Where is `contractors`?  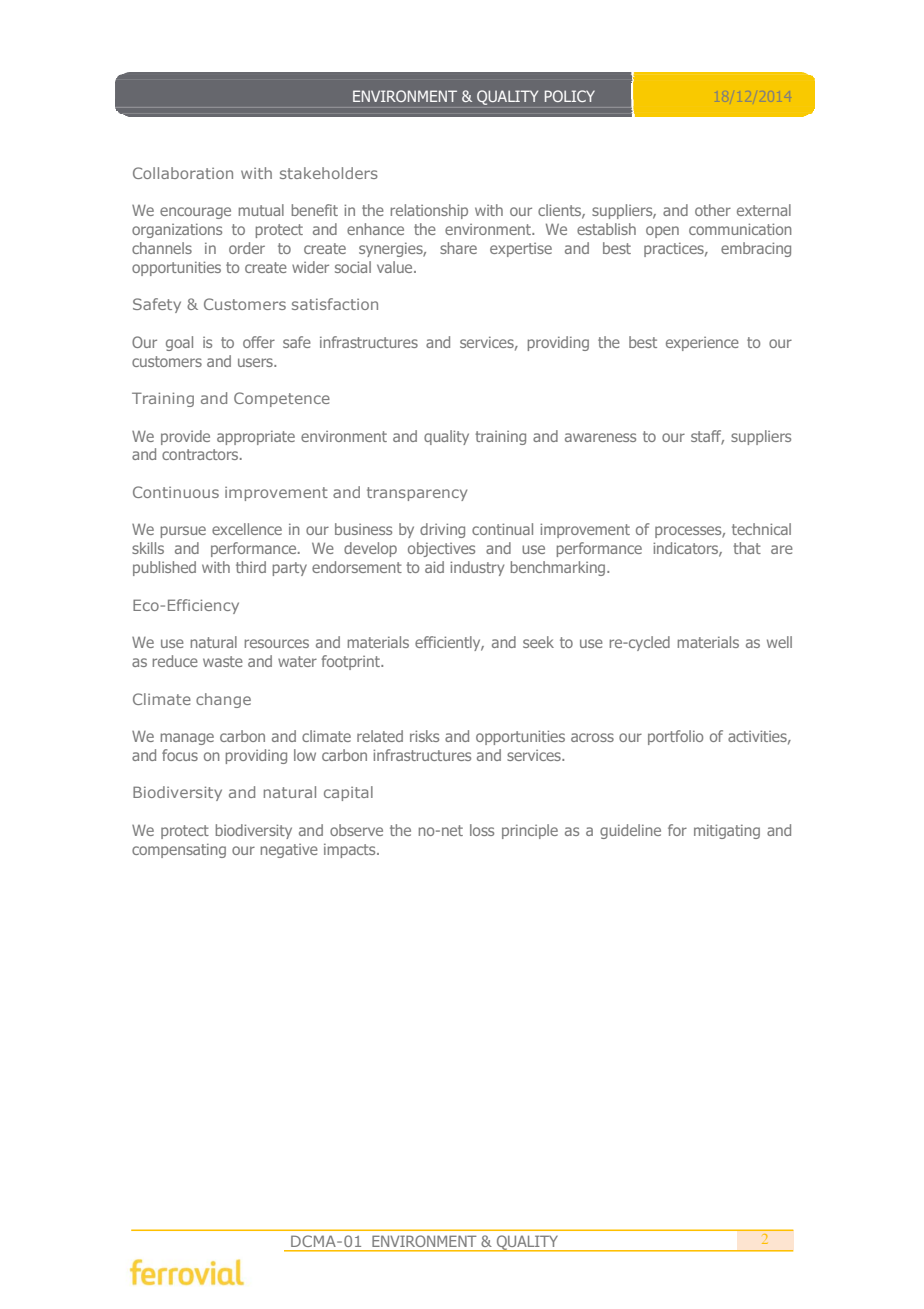 contractors is located at coordinates (201, 454).
